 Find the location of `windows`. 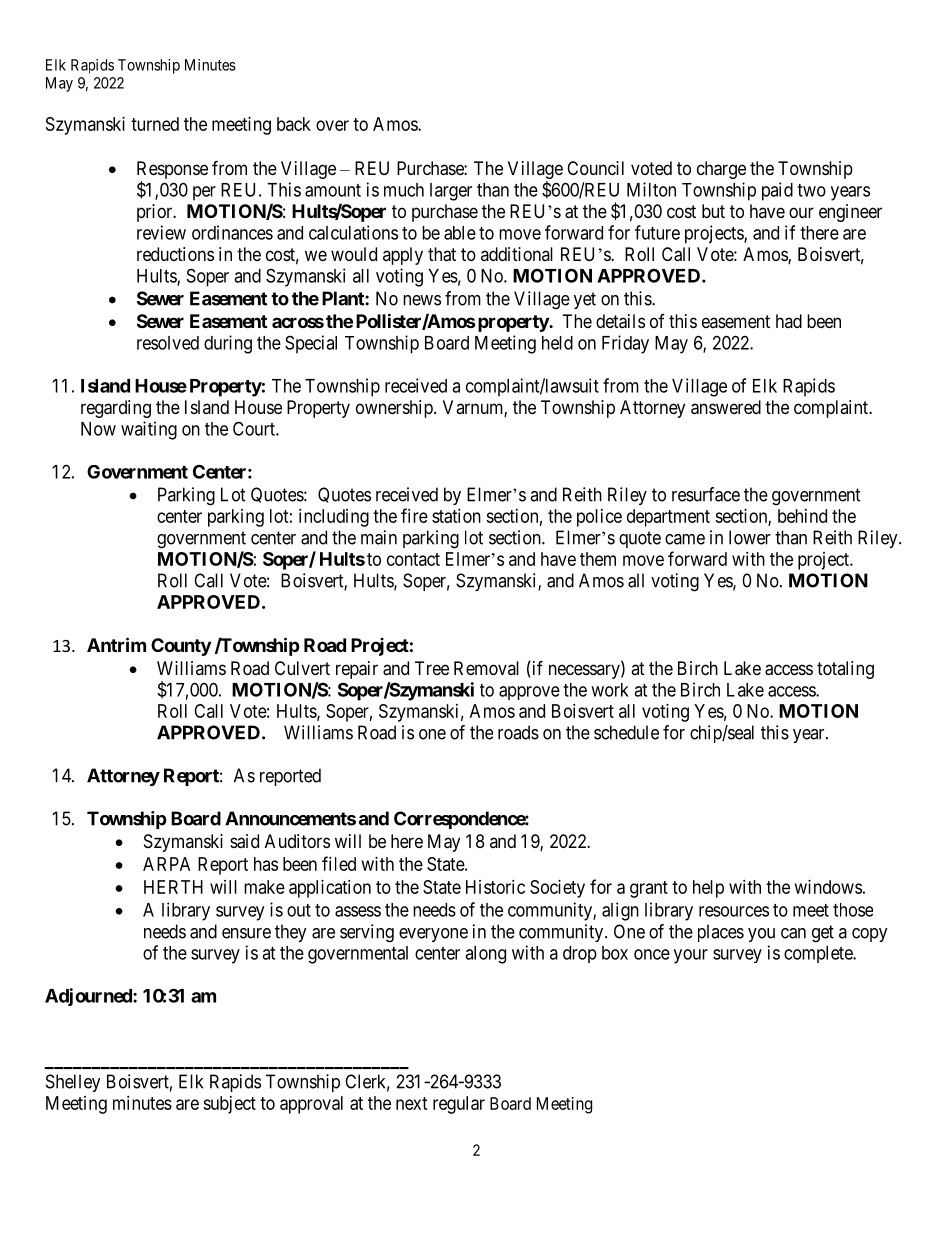

windows is located at coordinates (828, 887).
